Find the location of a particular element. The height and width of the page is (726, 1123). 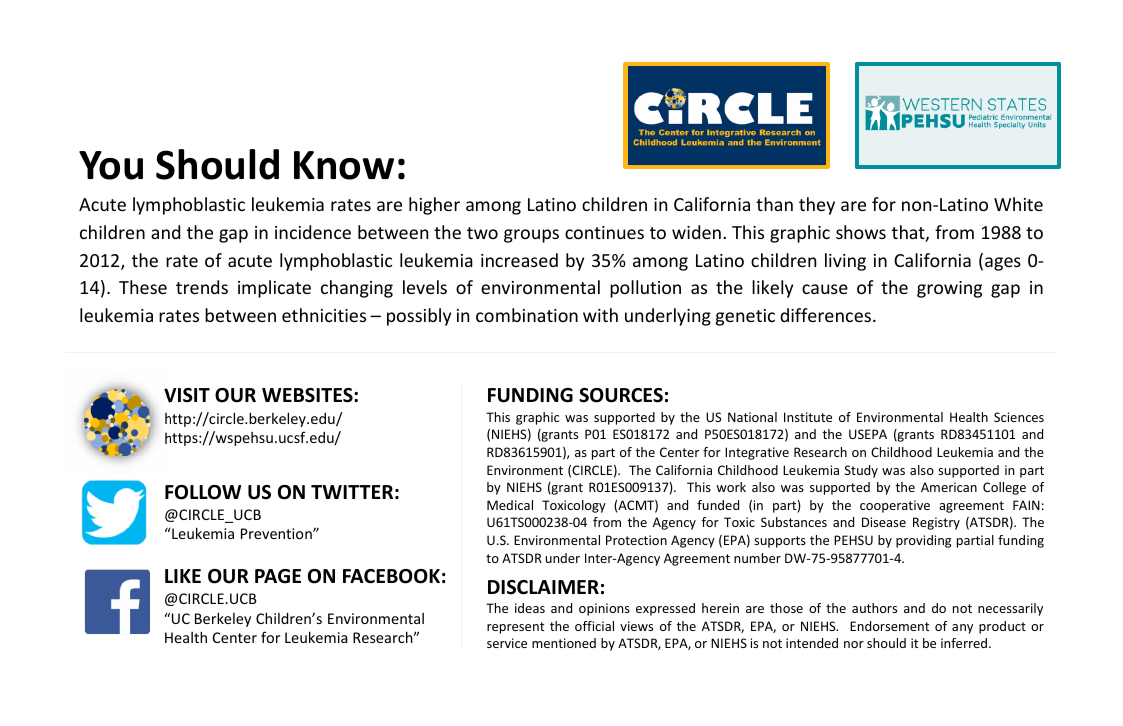

VISIT is located at coordinates (187, 395).
